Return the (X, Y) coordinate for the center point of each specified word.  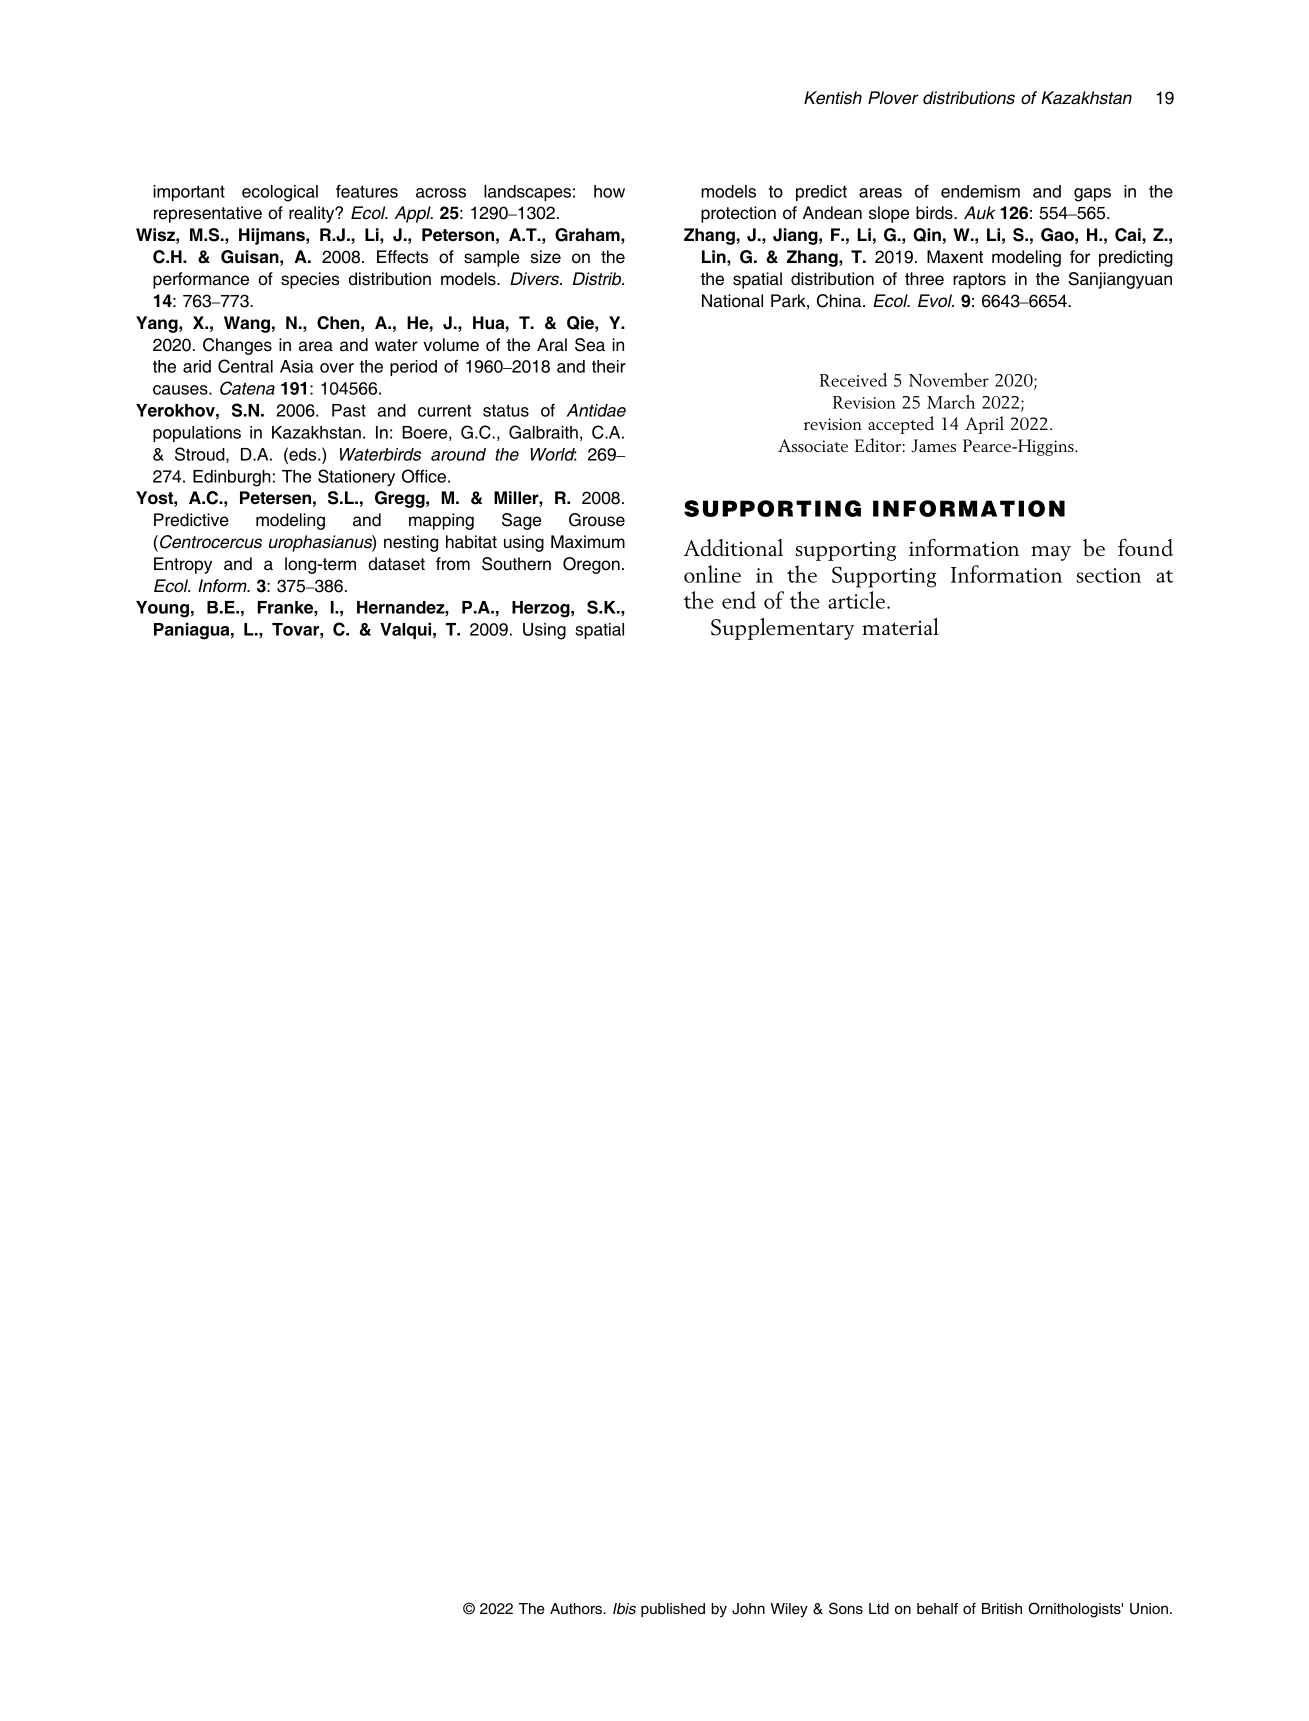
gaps (1092, 195)
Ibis (624, 1609)
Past (349, 410)
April (984, 425)
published (673, 1610)
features (367, 191)
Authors (576, 1609)
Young (162, 609)
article (856, 600)
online (712, 574)
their (609, 366)
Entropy (183, 565)
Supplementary (783, 629)
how (609, 191)
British (1002, 1608)
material (900, 627)
